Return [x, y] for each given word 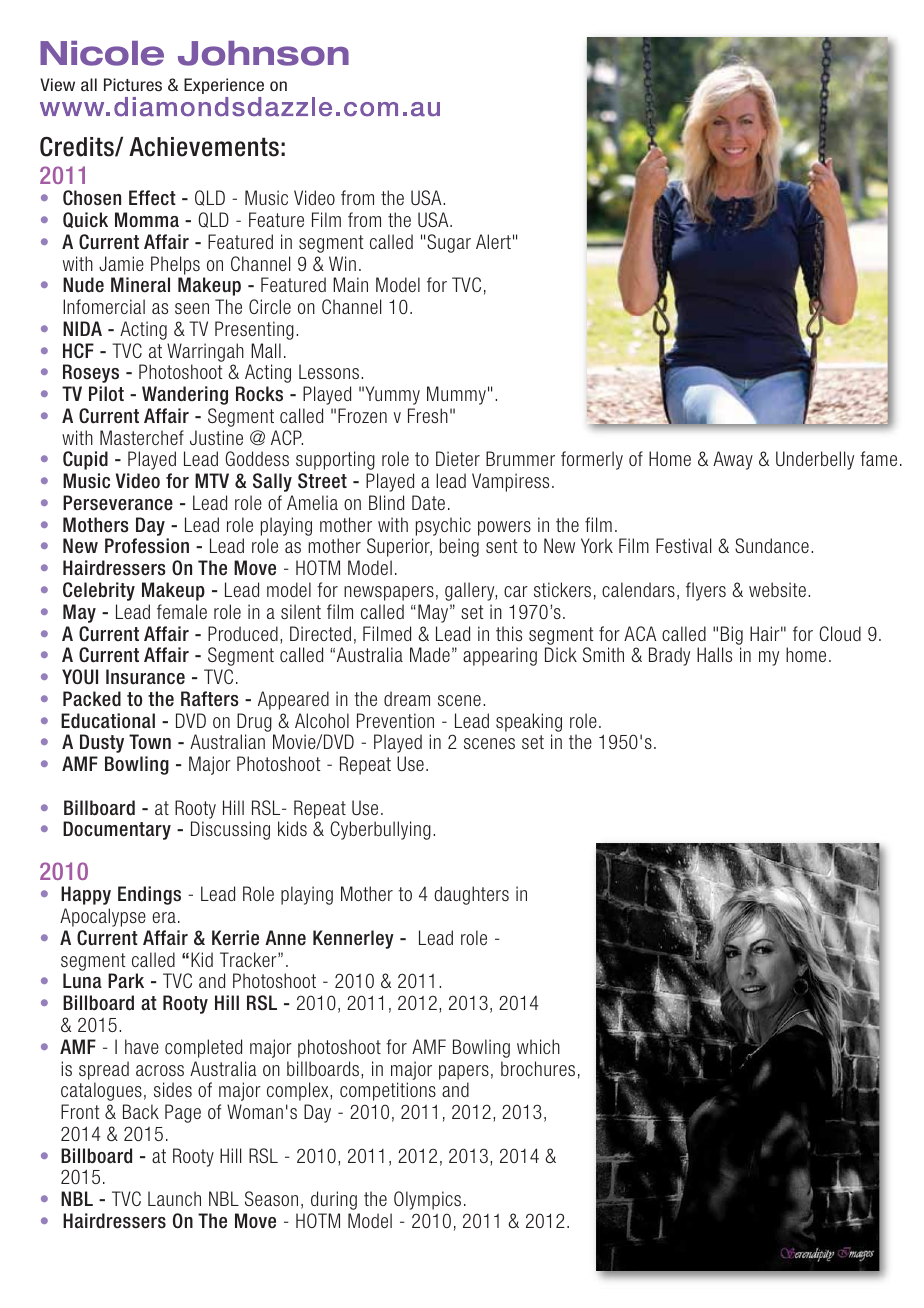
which [538, 1046]
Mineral [140, 285]
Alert [493, 241]
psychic [443, 526]
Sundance [772, 545]
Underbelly [815, 460]
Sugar [449, 243]
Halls [714, 654]
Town [150, 742]
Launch [174, 1198]
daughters [471, 895]
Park [126, 981]
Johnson [263, 53]
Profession [147, 546]
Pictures [133, 85]
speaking [529, 722]
